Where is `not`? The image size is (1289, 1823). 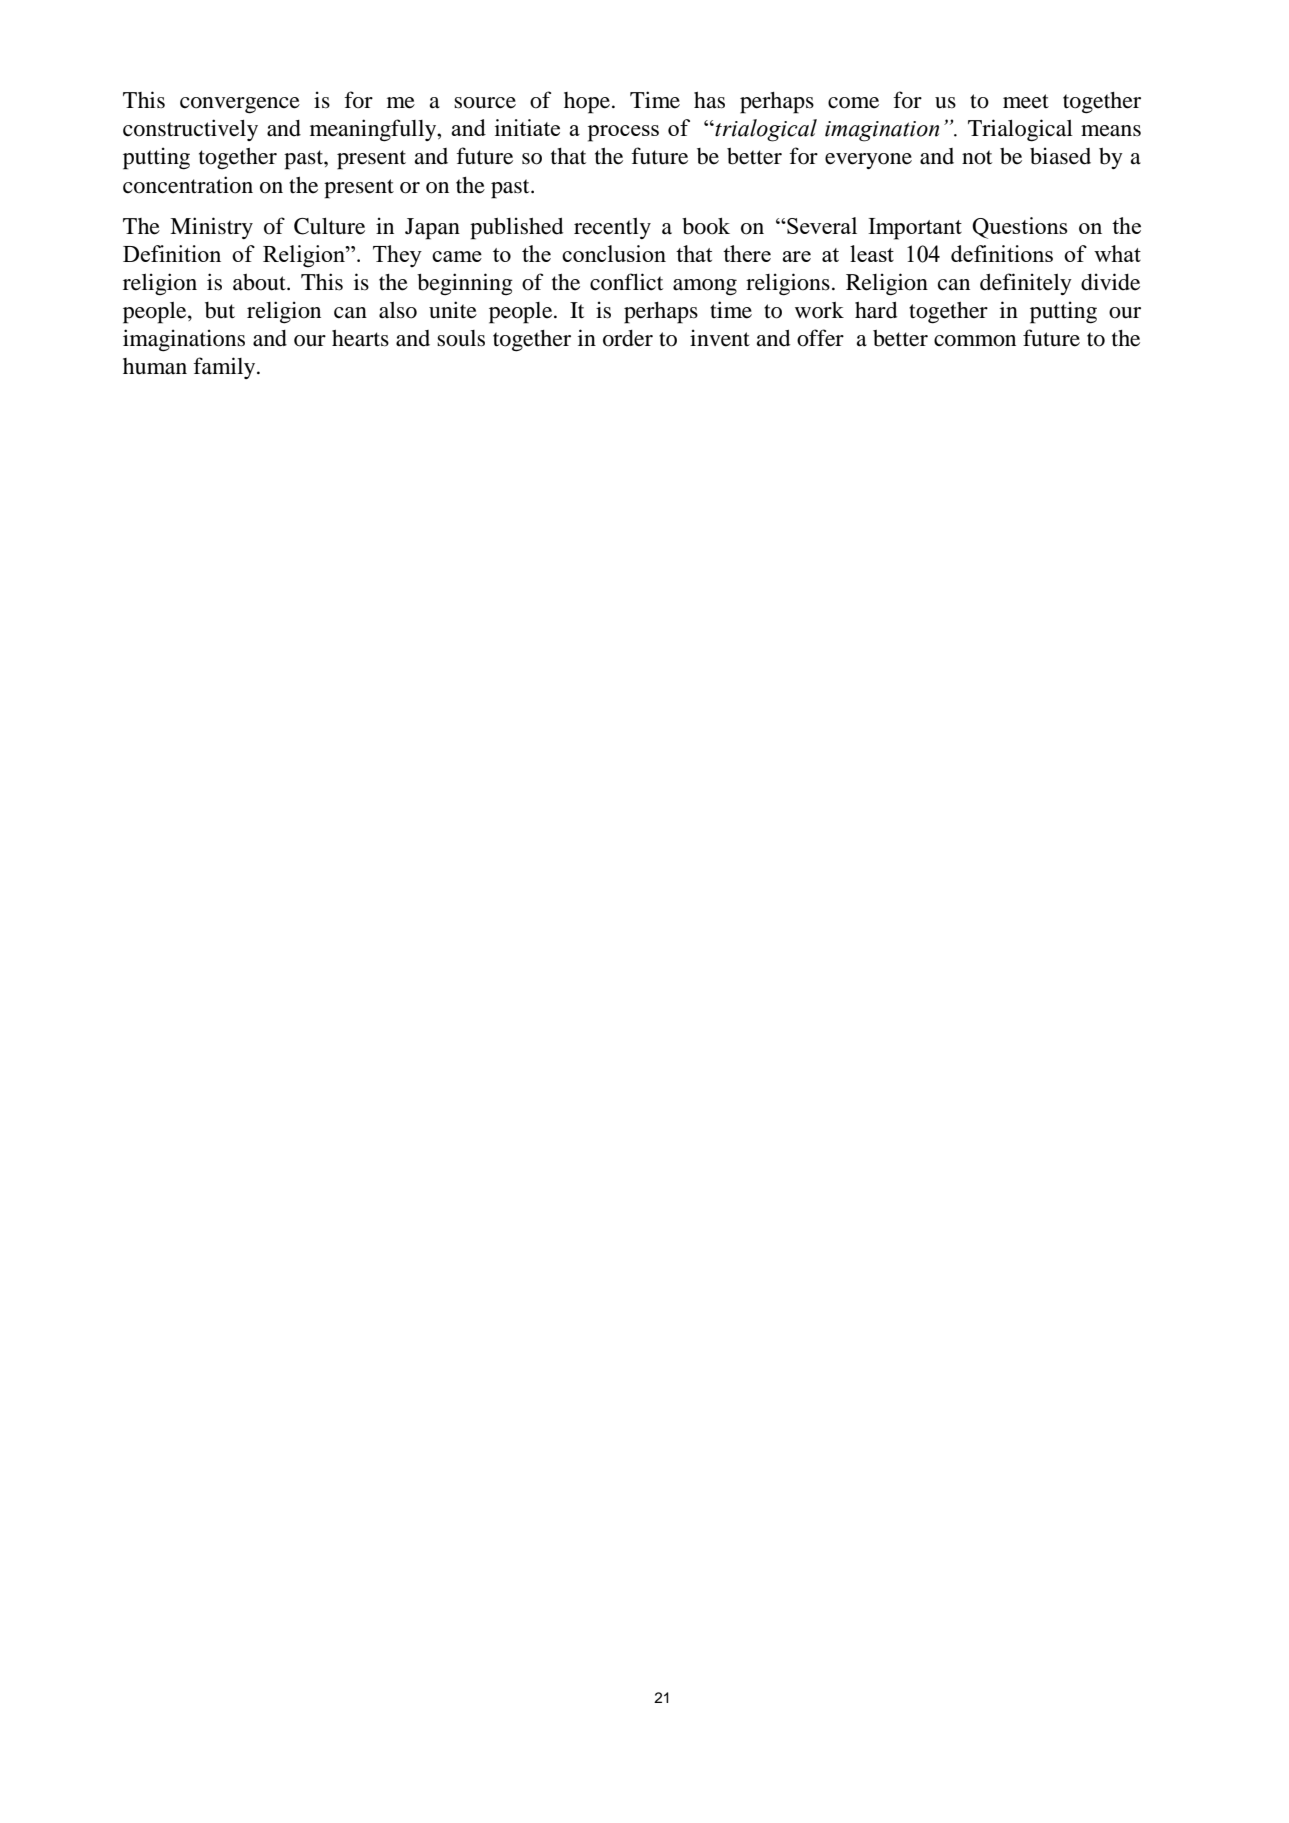 not is located at coordinates (977, 157).
